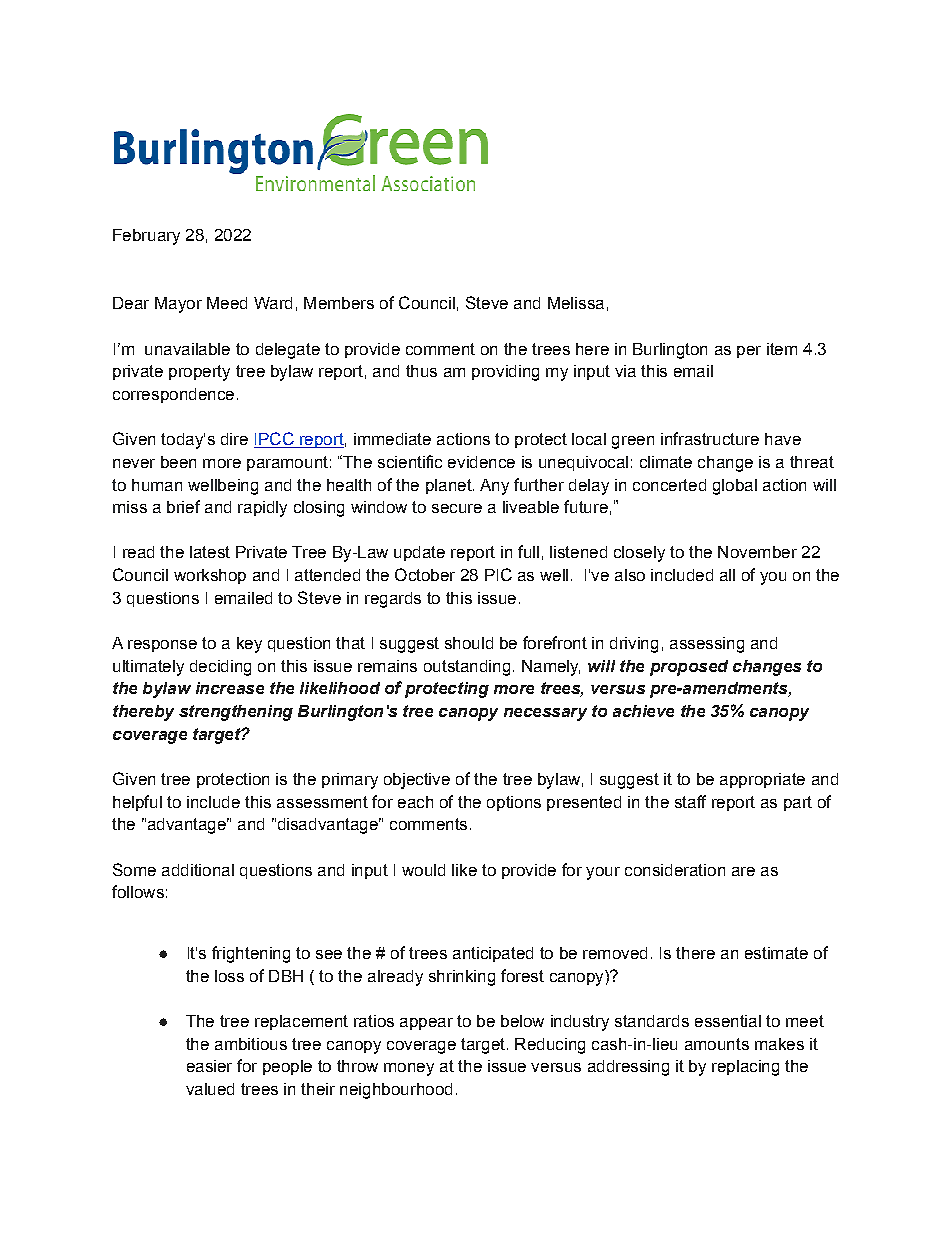 The width and height of the screenshot is (952, 1233). Describe the element at coordinates (178, 305) in the screenshot. I see `Mayor` at that location.
